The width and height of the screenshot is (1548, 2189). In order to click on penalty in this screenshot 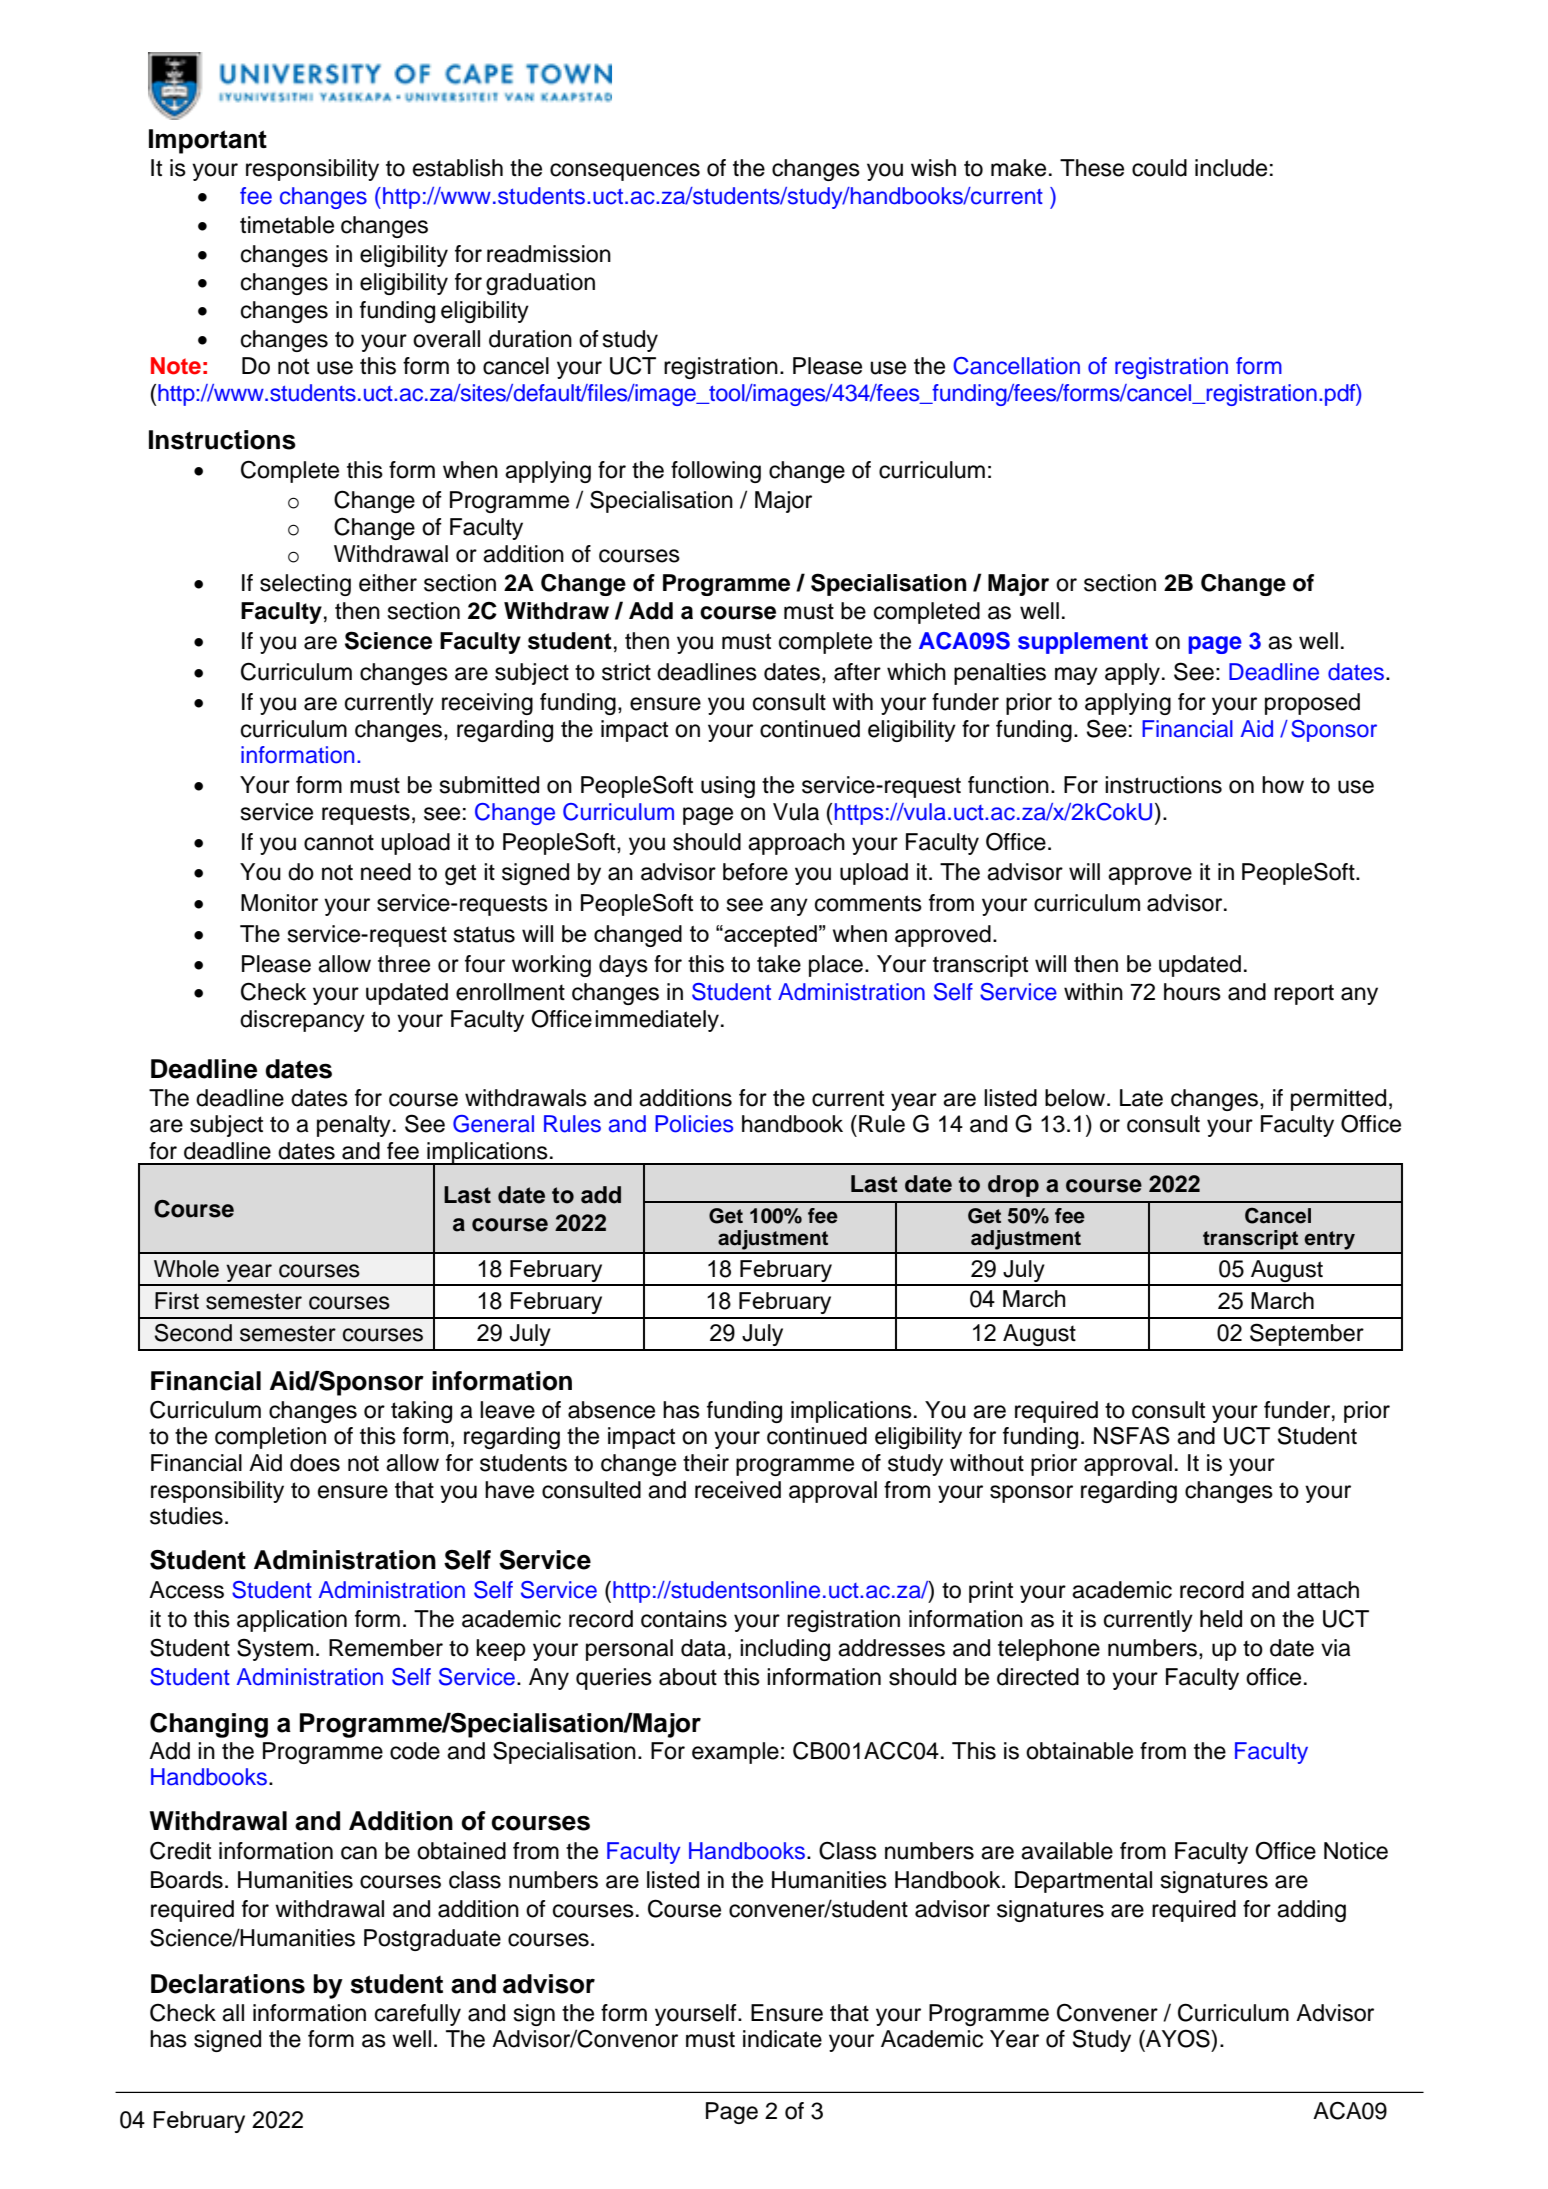, I will do `click(354, 1126)`.
